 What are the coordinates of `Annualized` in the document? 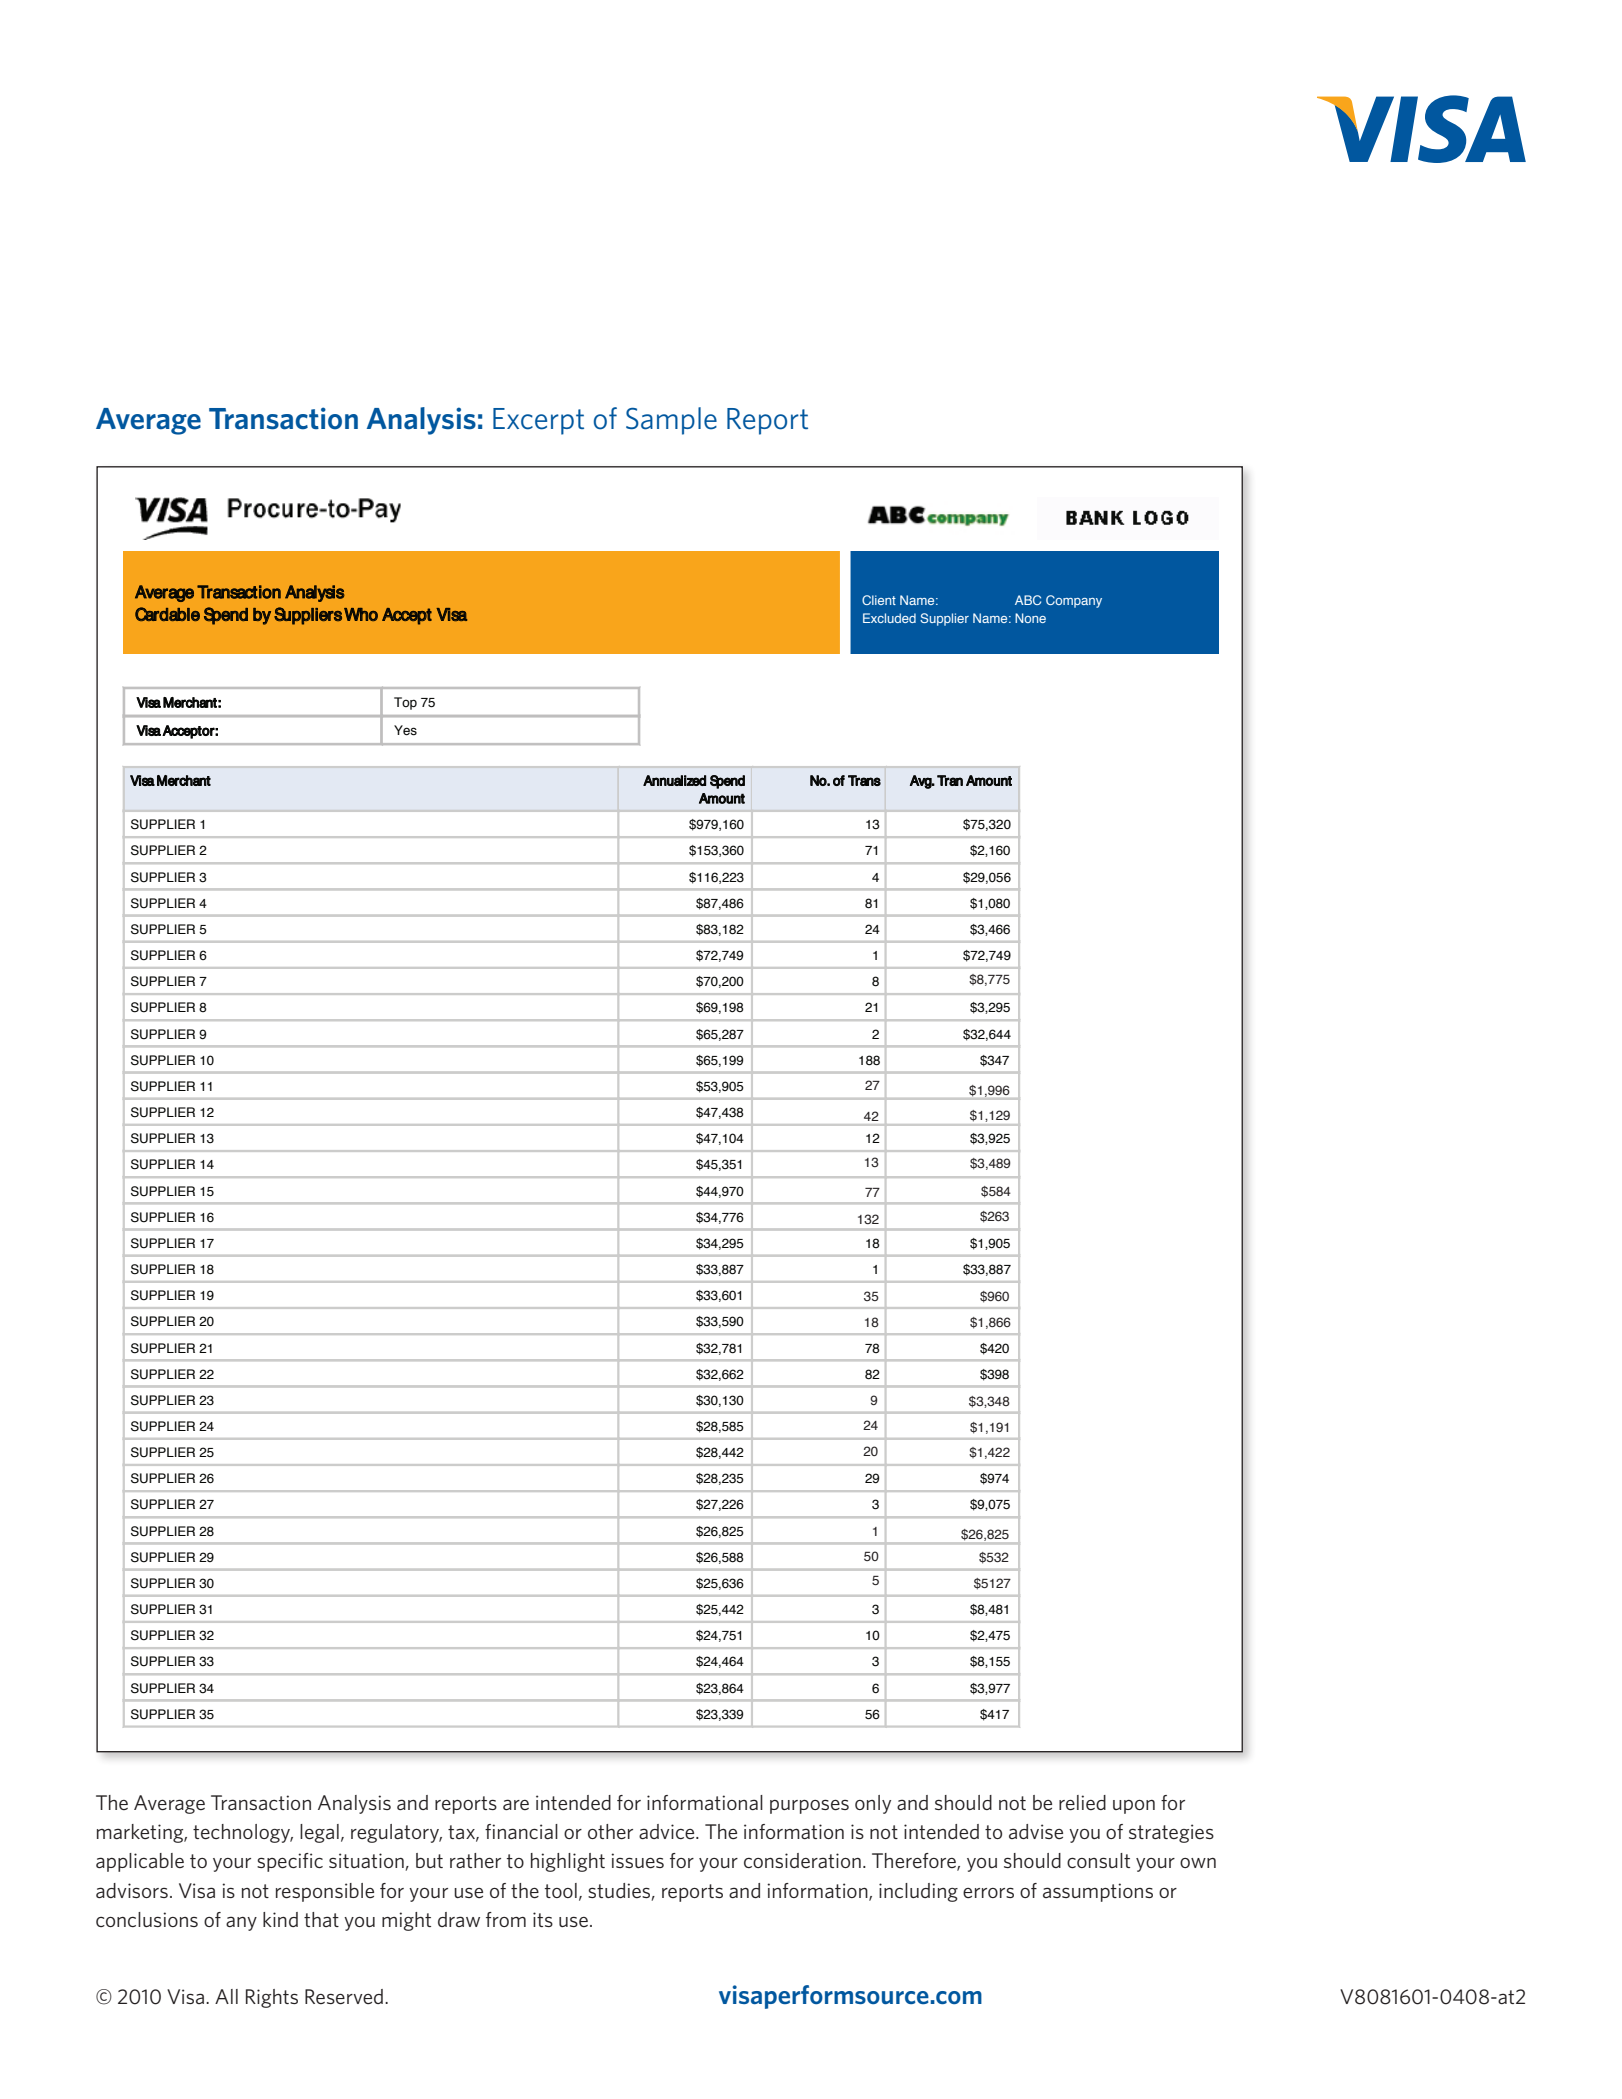 It's located at (674, 780).
